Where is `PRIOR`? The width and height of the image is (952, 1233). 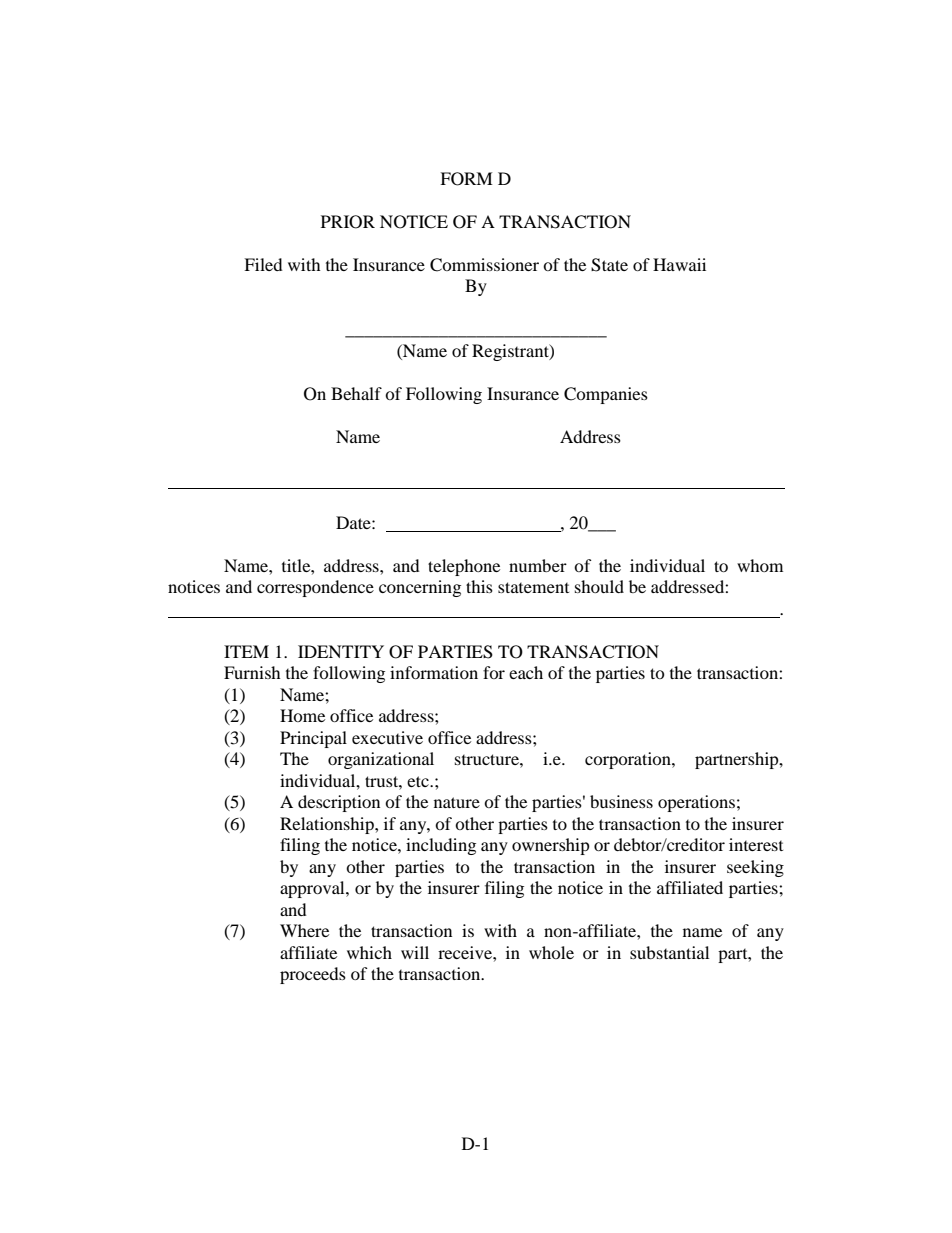 PRIOR is located at coordinates (348, 222).
